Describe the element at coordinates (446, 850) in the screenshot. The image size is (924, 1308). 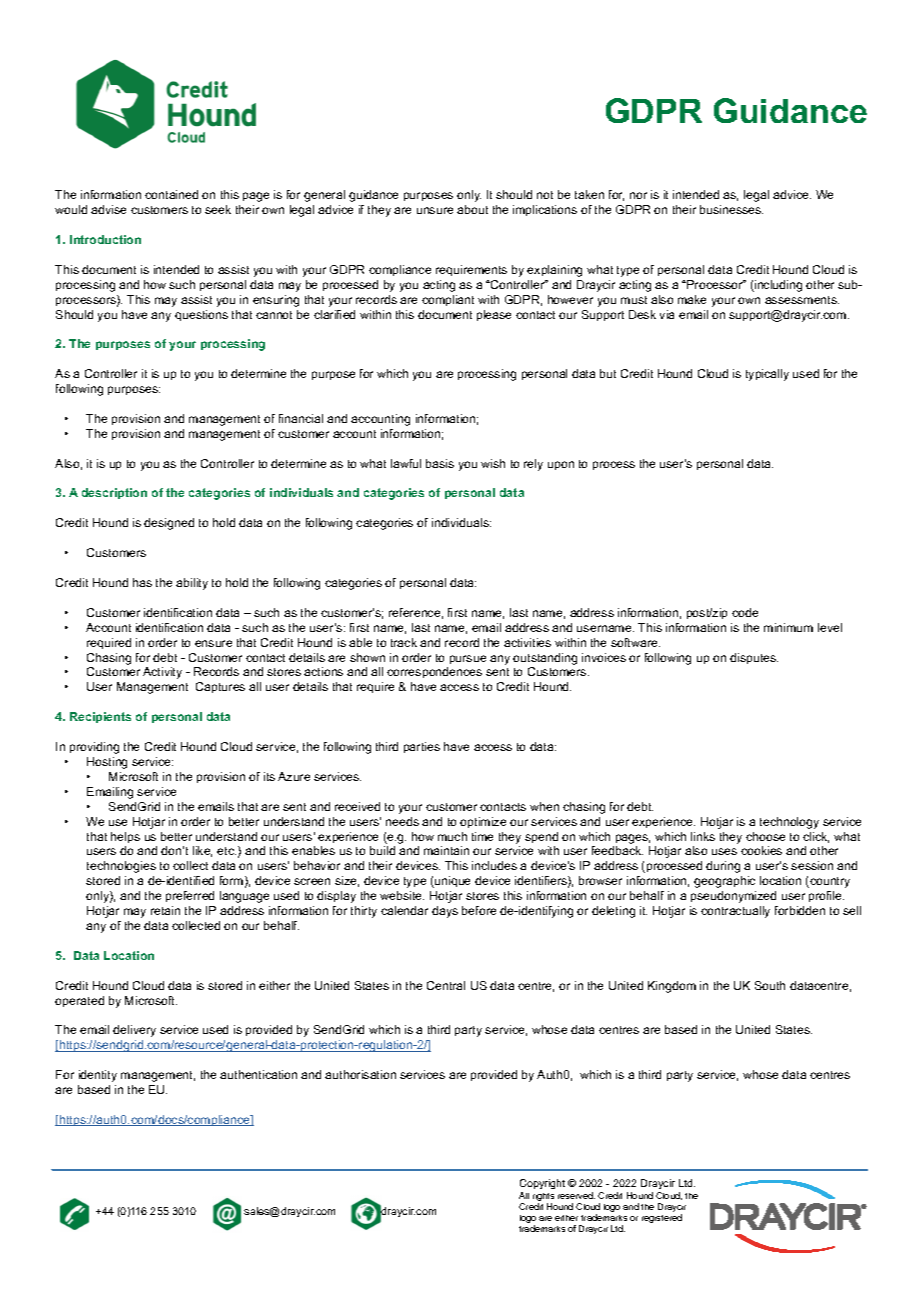
I see `maintain` at that location.
